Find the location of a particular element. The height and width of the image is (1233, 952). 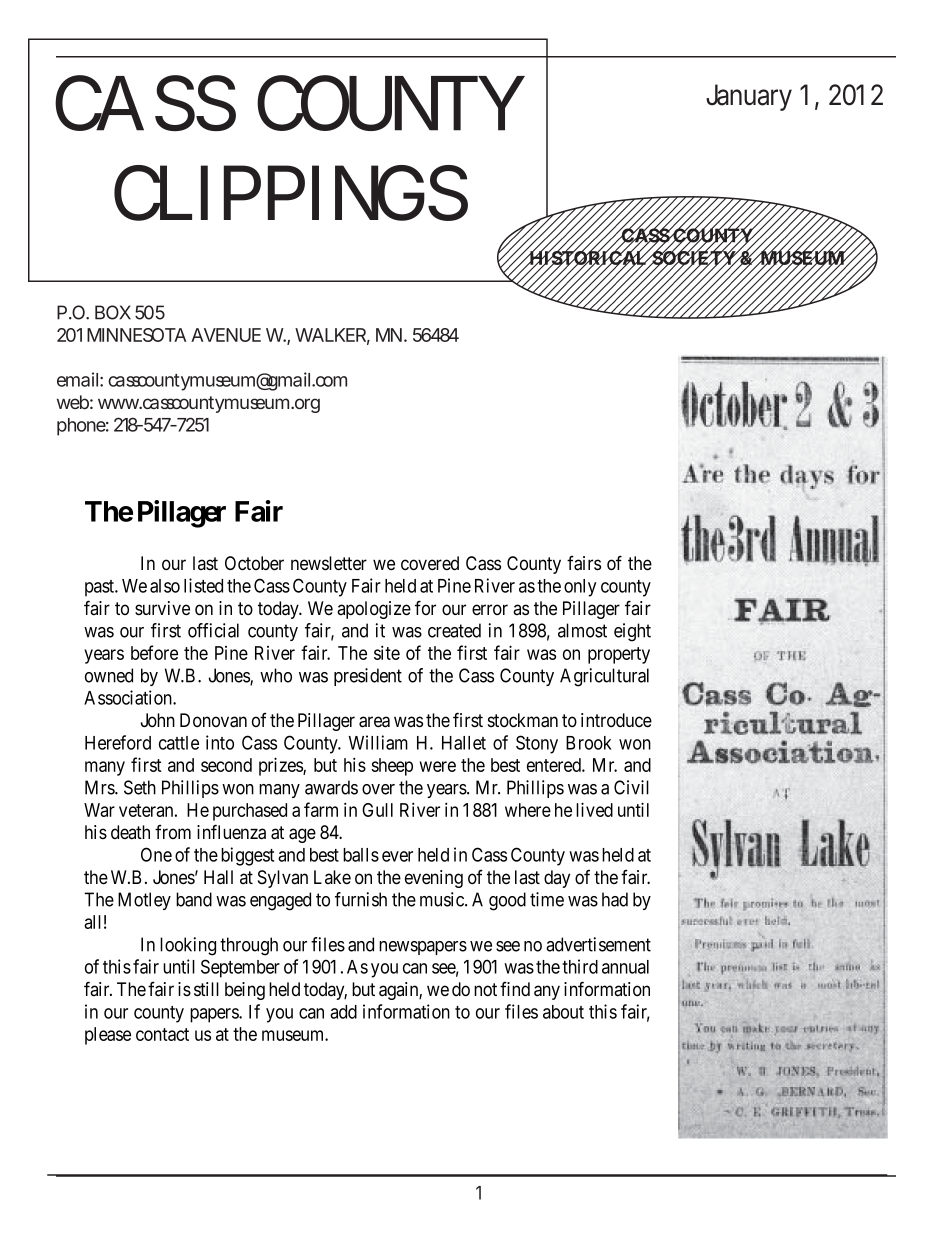

October is located at coordinates (254, 563).
